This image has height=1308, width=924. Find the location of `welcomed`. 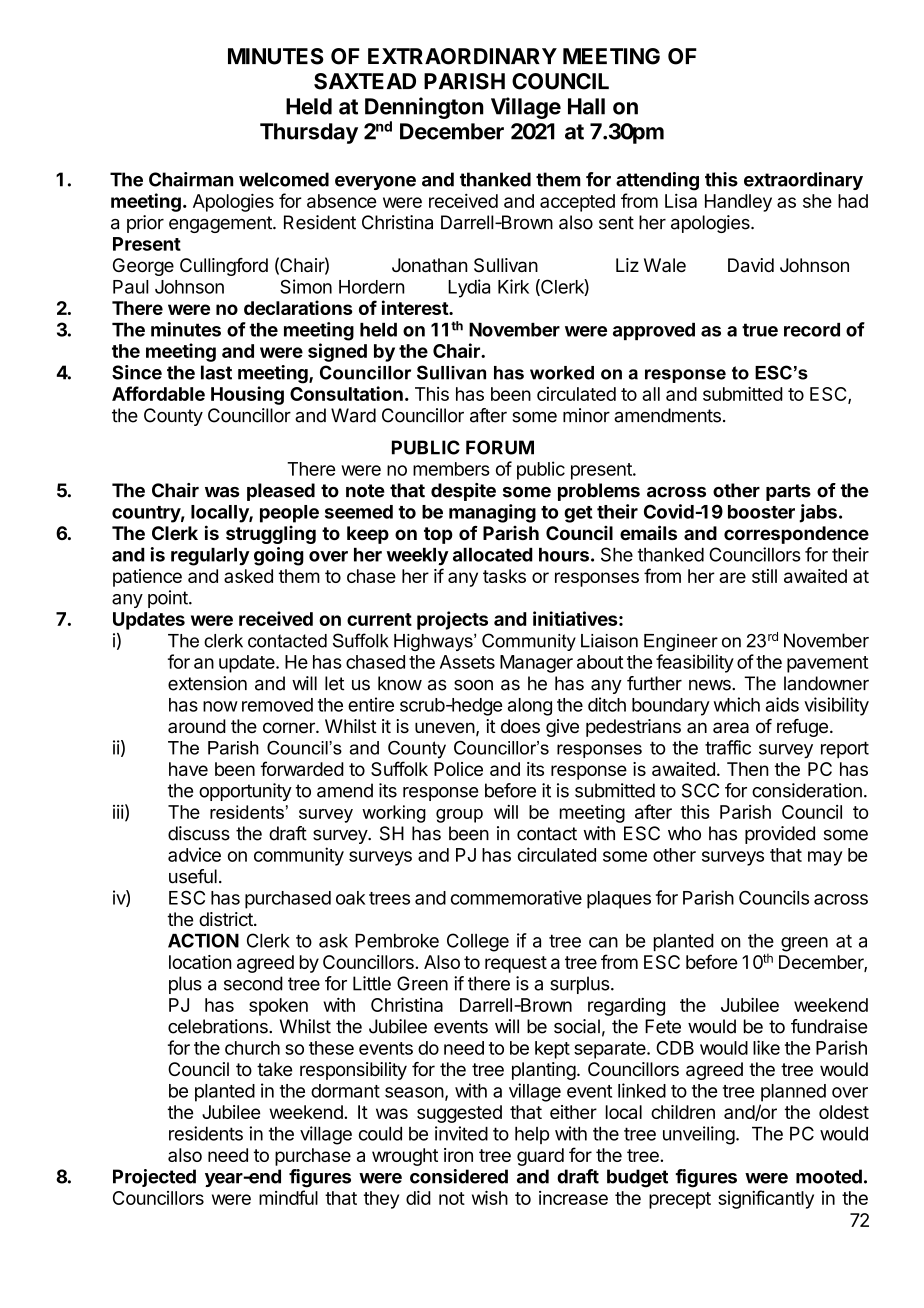

welcomed is located at coordinates (284, 179).
